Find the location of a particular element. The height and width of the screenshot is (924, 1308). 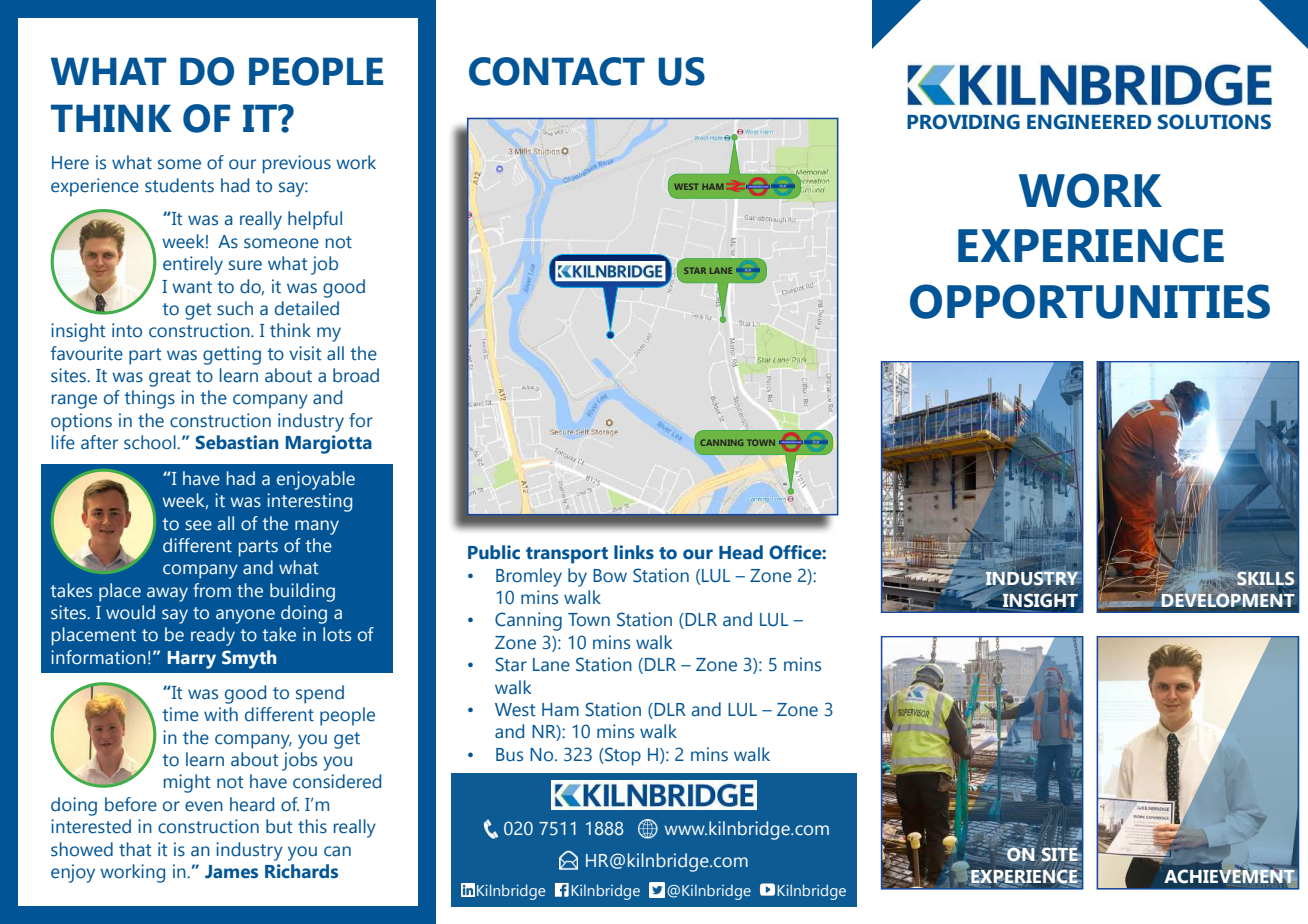

previous is located at coordinates (297, 164).
